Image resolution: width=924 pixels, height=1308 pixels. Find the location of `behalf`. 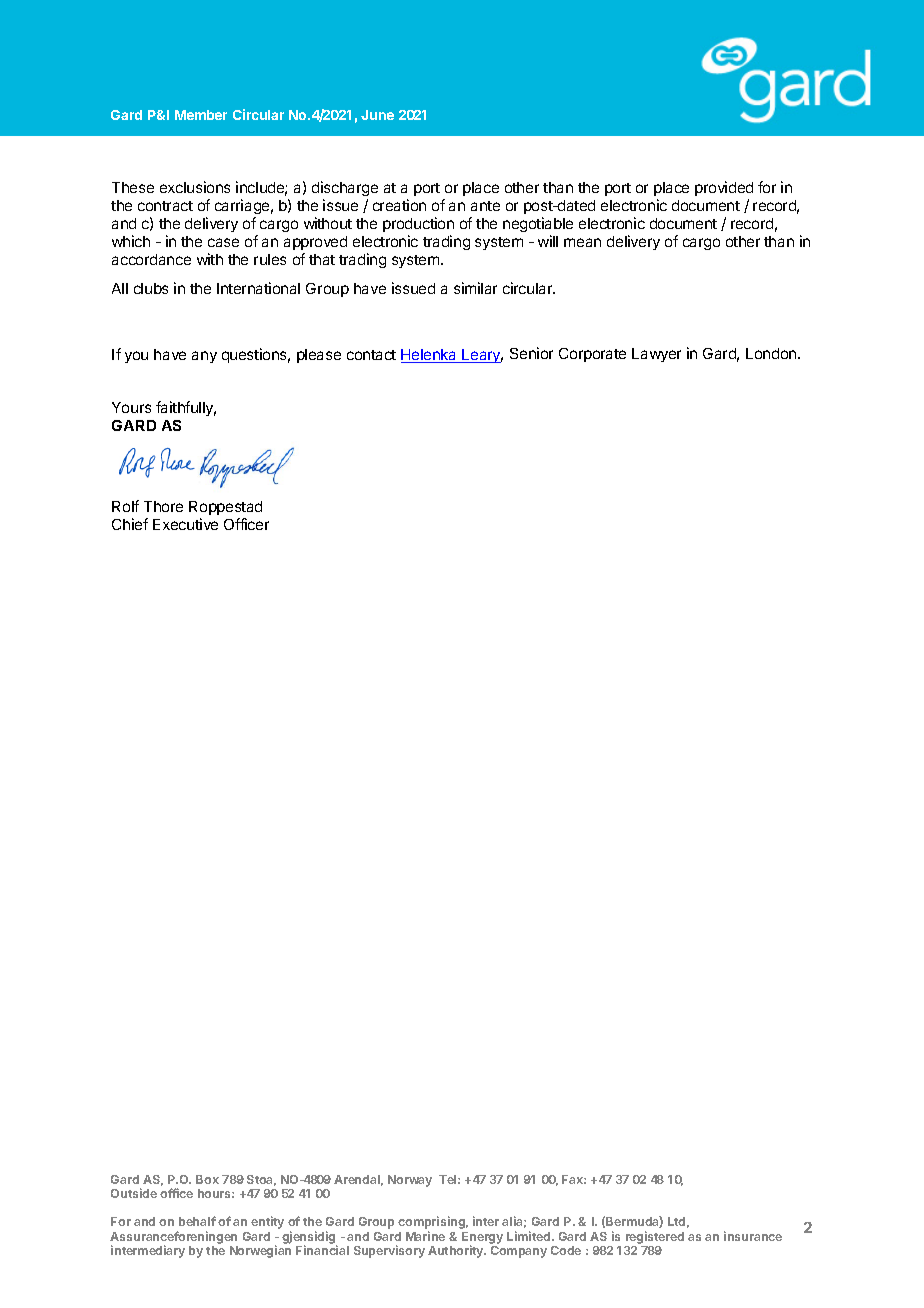

behalf is located at coordinates (197, 1221).
